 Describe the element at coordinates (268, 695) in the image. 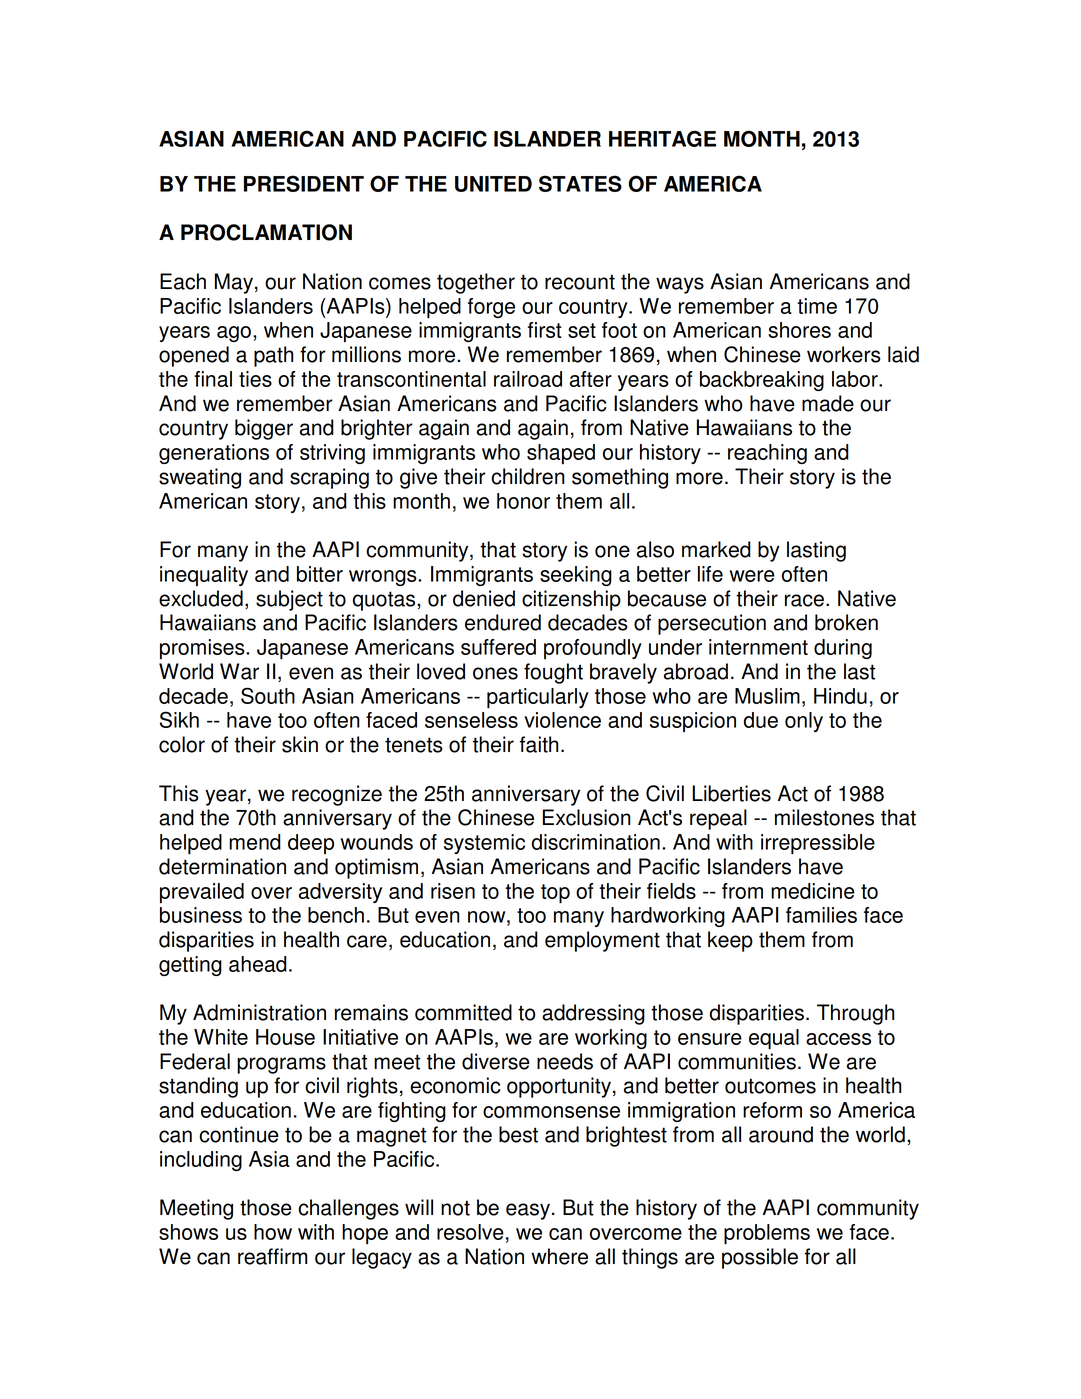

I see `South` at that location.
